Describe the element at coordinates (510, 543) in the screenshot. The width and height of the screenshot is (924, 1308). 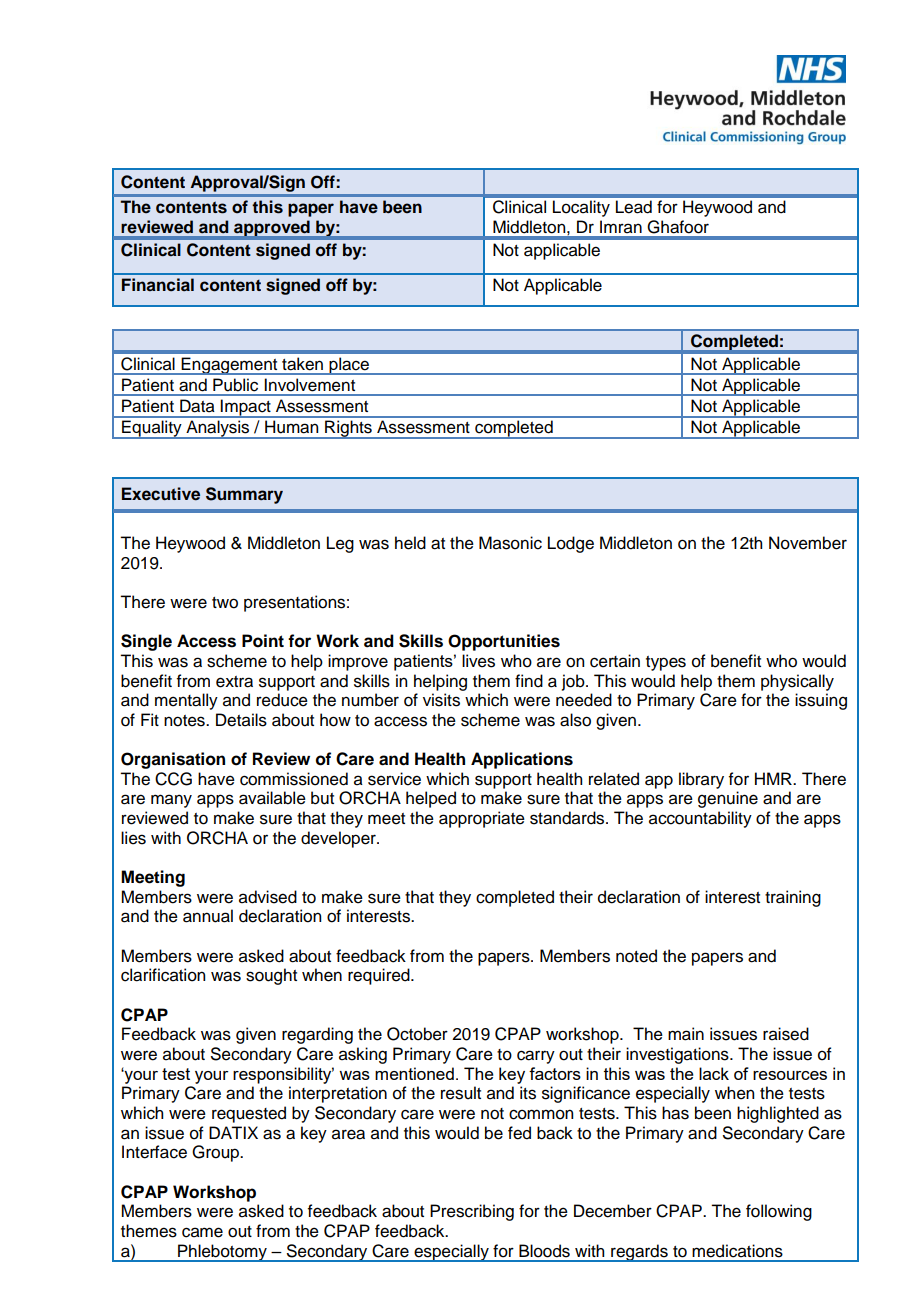
I see `Masonic` at that location.
